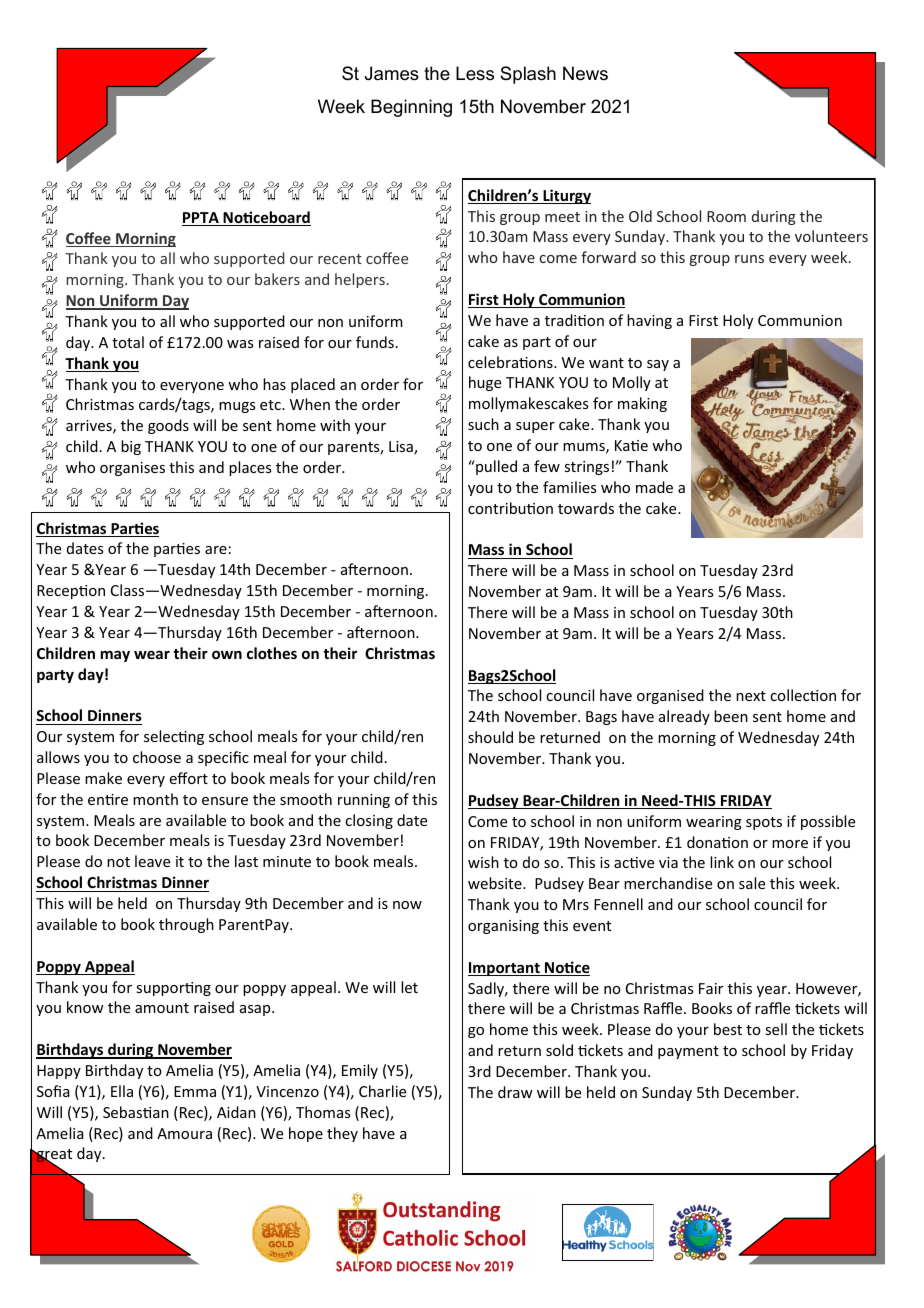  Describe the element at coordinates (128, 342) in the document. I see `total` at that location.
